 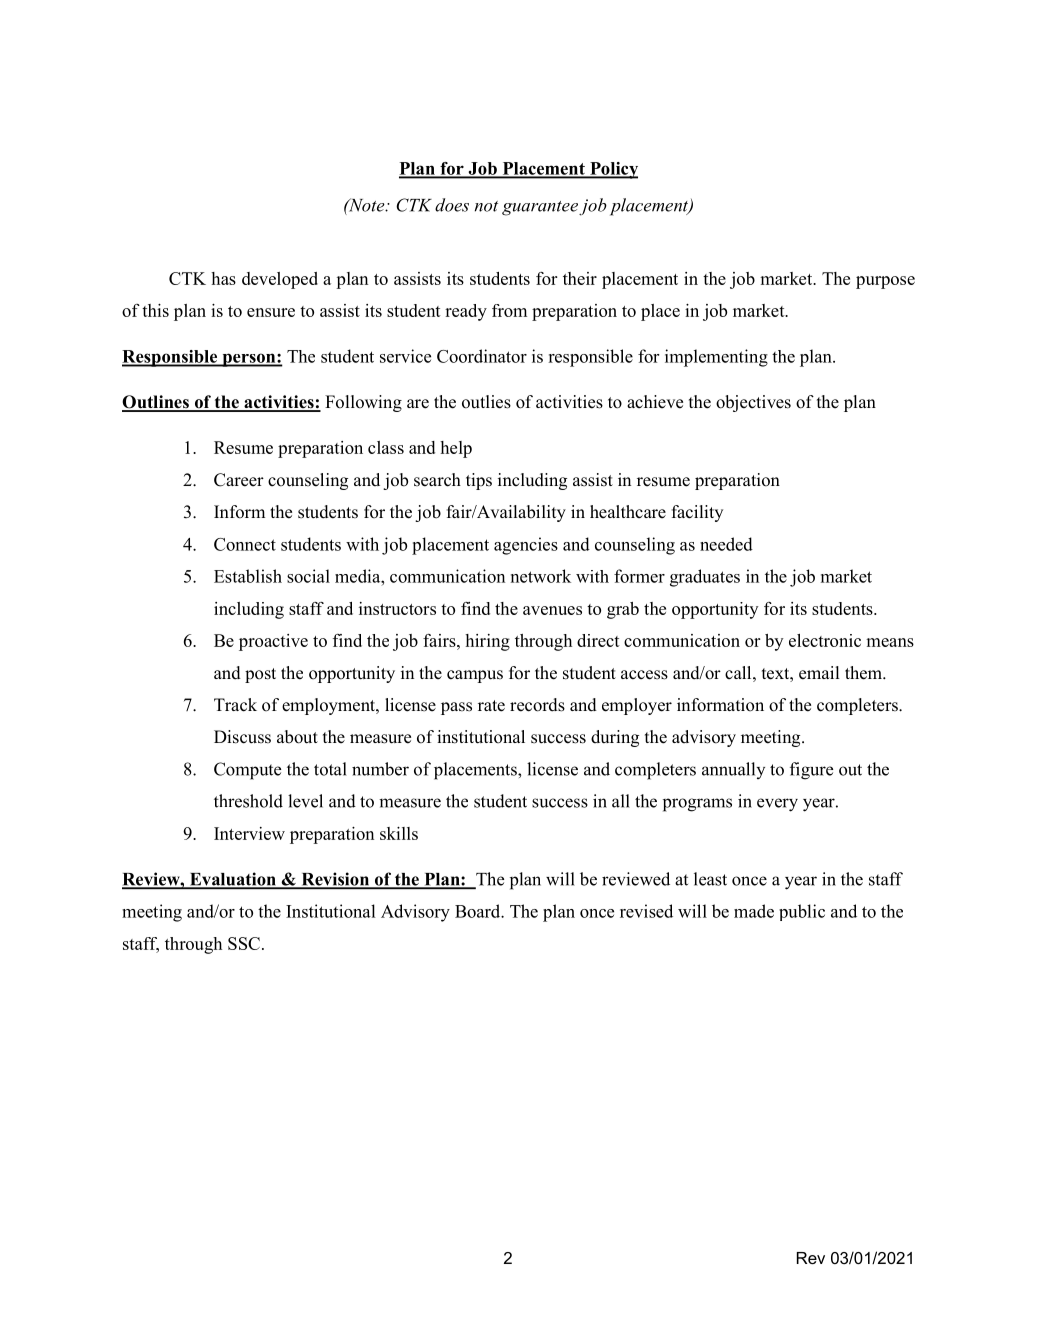 I want to click on guarantee, so click(x=540, y=208).
